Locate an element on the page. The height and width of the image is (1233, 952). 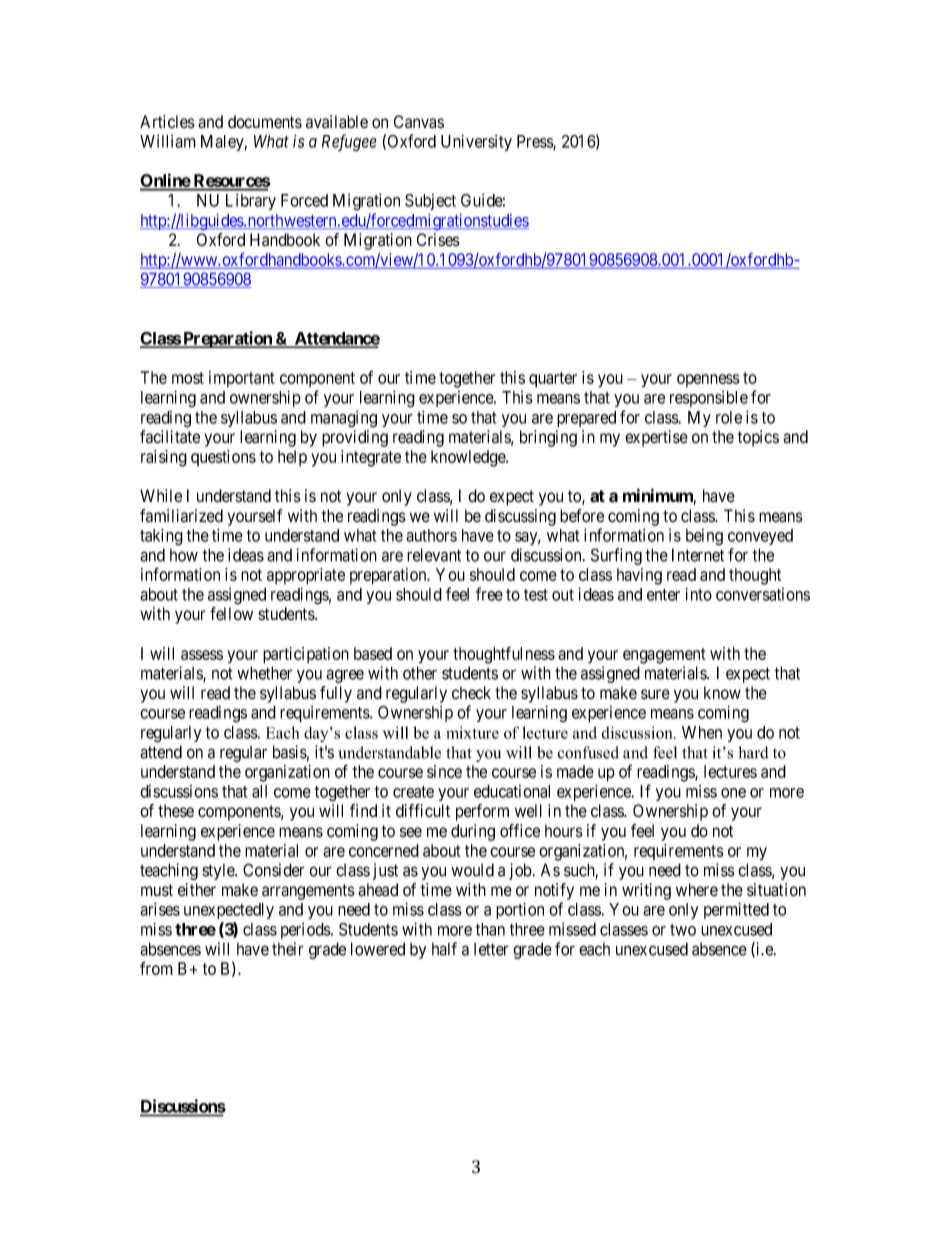
being is located at coordinates (704, 537).
